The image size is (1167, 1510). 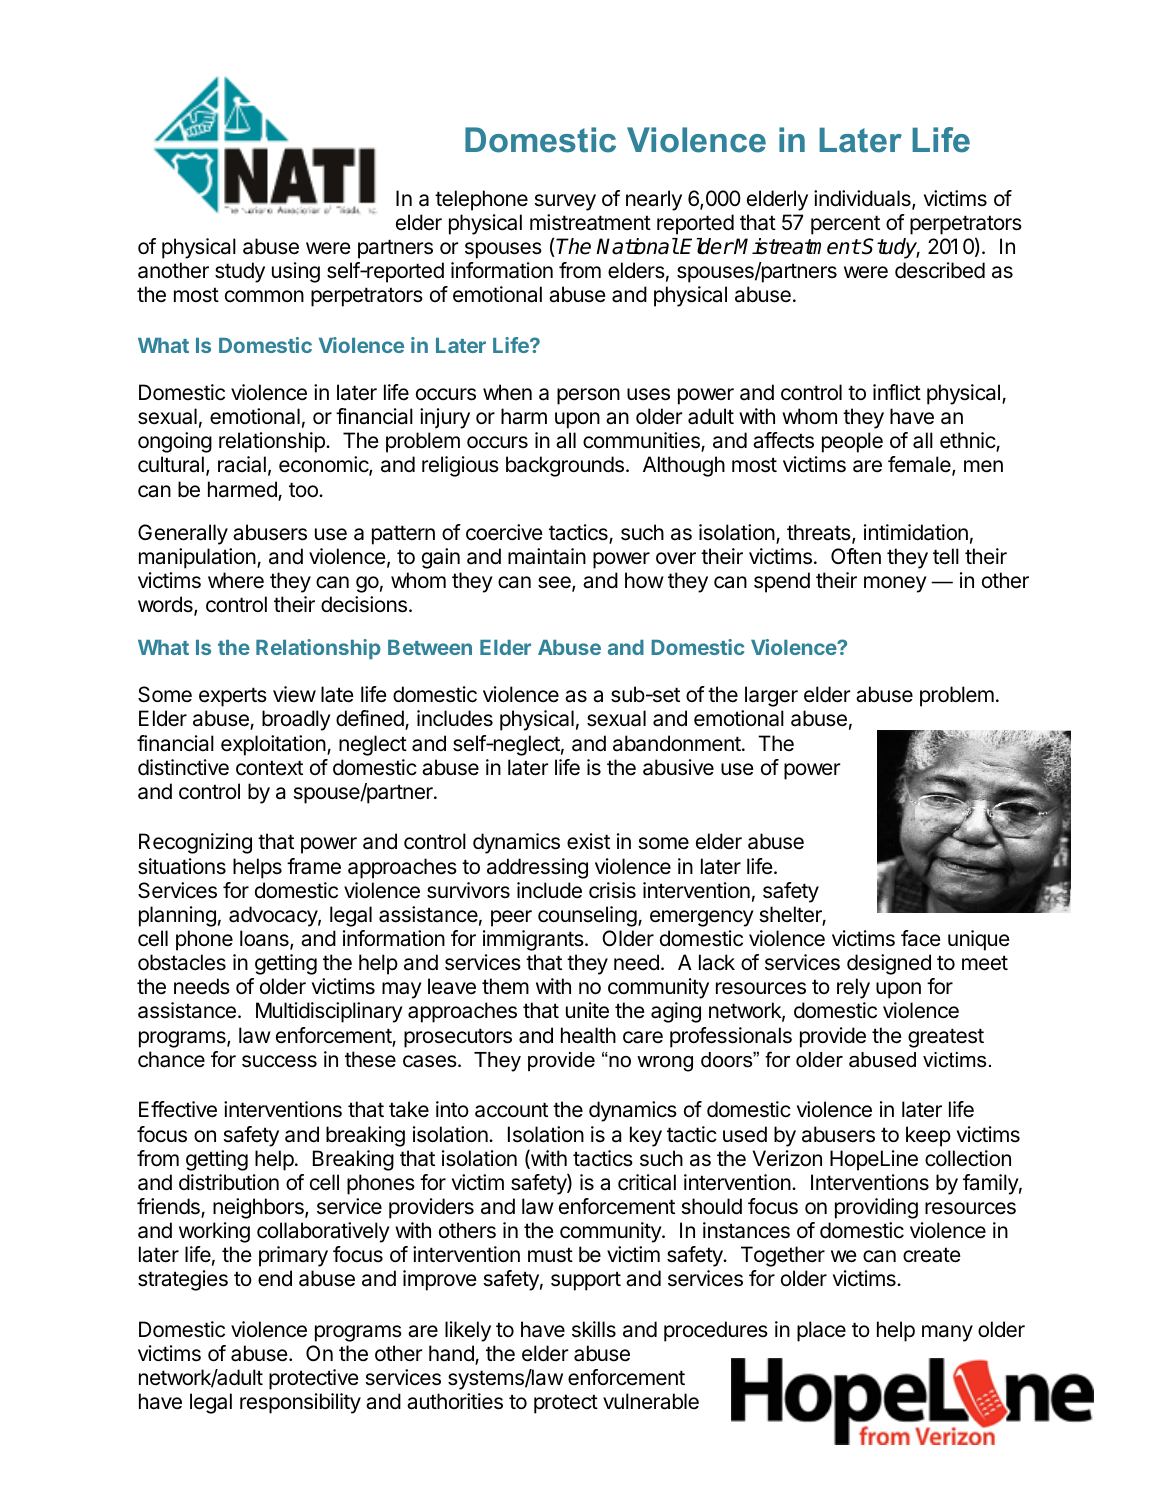 I want to click on rely, so click(x=853, y=988).
